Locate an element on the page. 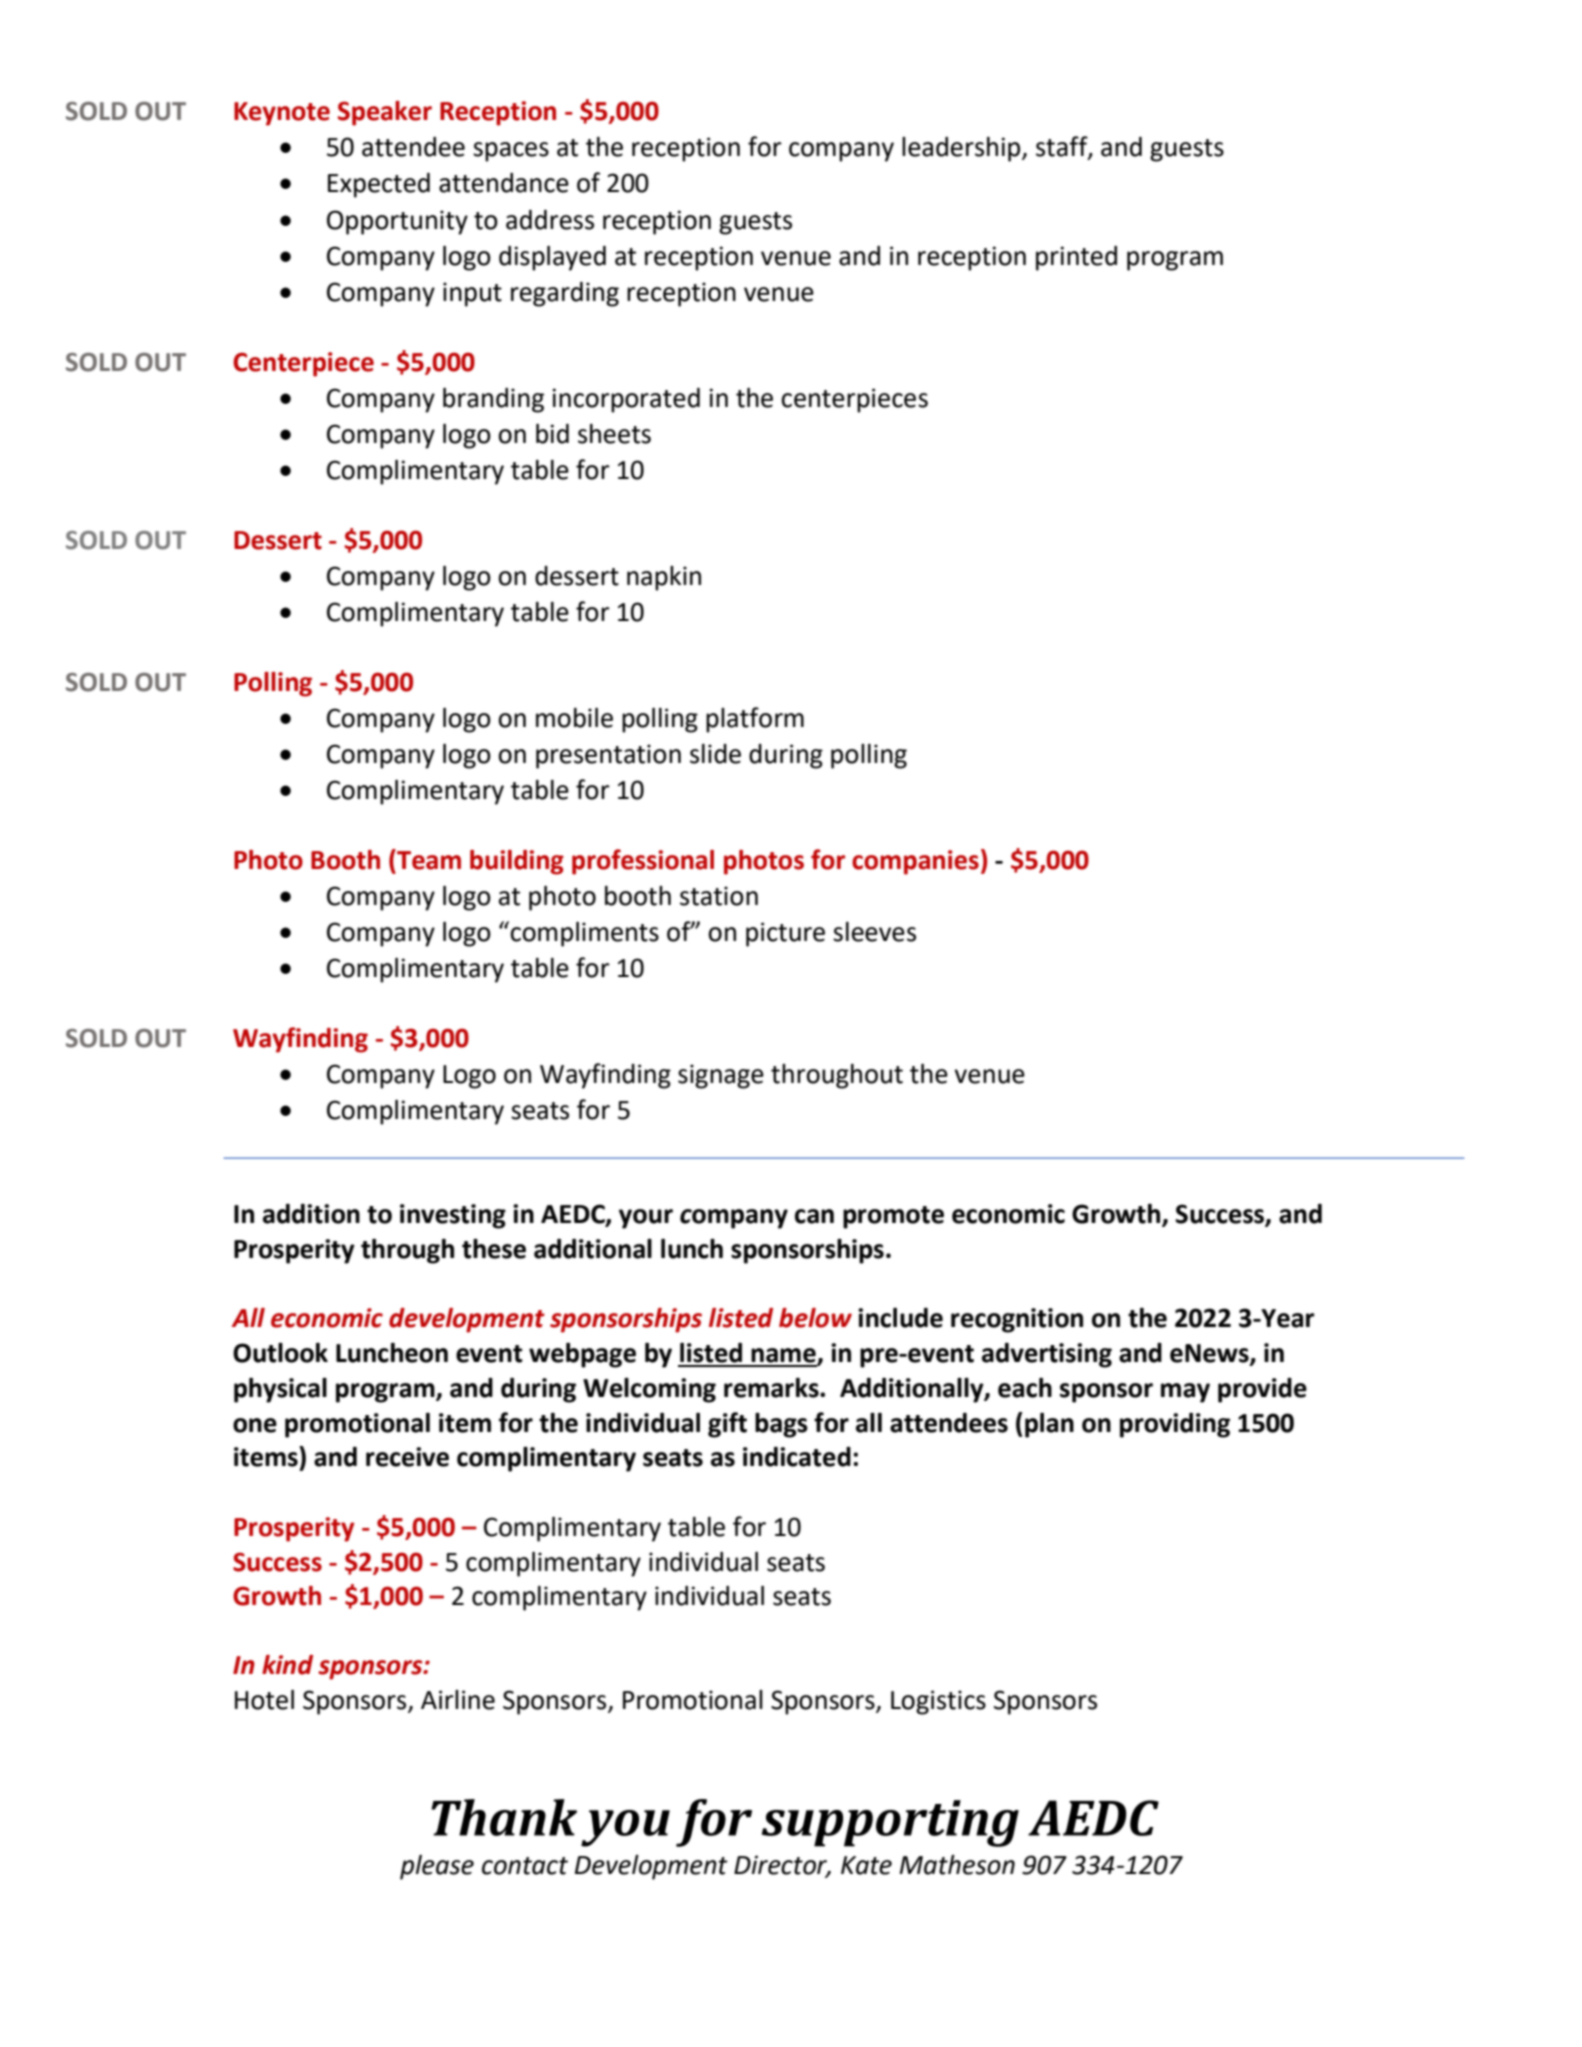 The width and height of the document is (1582, 2047). Expected is located at coordinates (379, 185).
